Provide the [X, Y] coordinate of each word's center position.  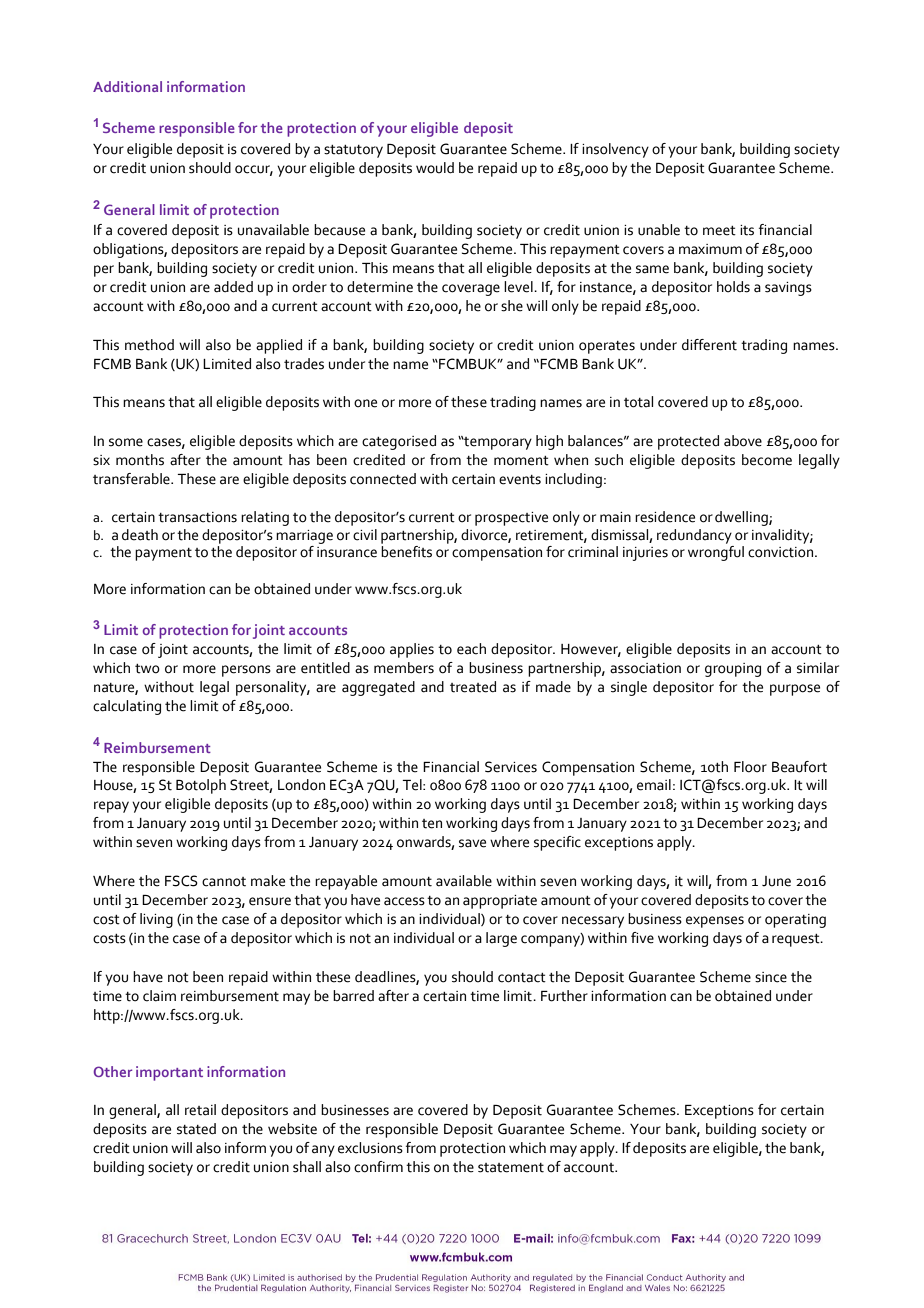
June [776, 881]
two [147, 669]
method [149, 345]
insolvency [615, 150]
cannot [224, 882]
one [365, 403]
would [435, 168]
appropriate [500, 902]
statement [511, 1168]
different [709, 345]
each [471, 649]
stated [196, 1129]
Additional [127, 86]
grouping [733, 670]
